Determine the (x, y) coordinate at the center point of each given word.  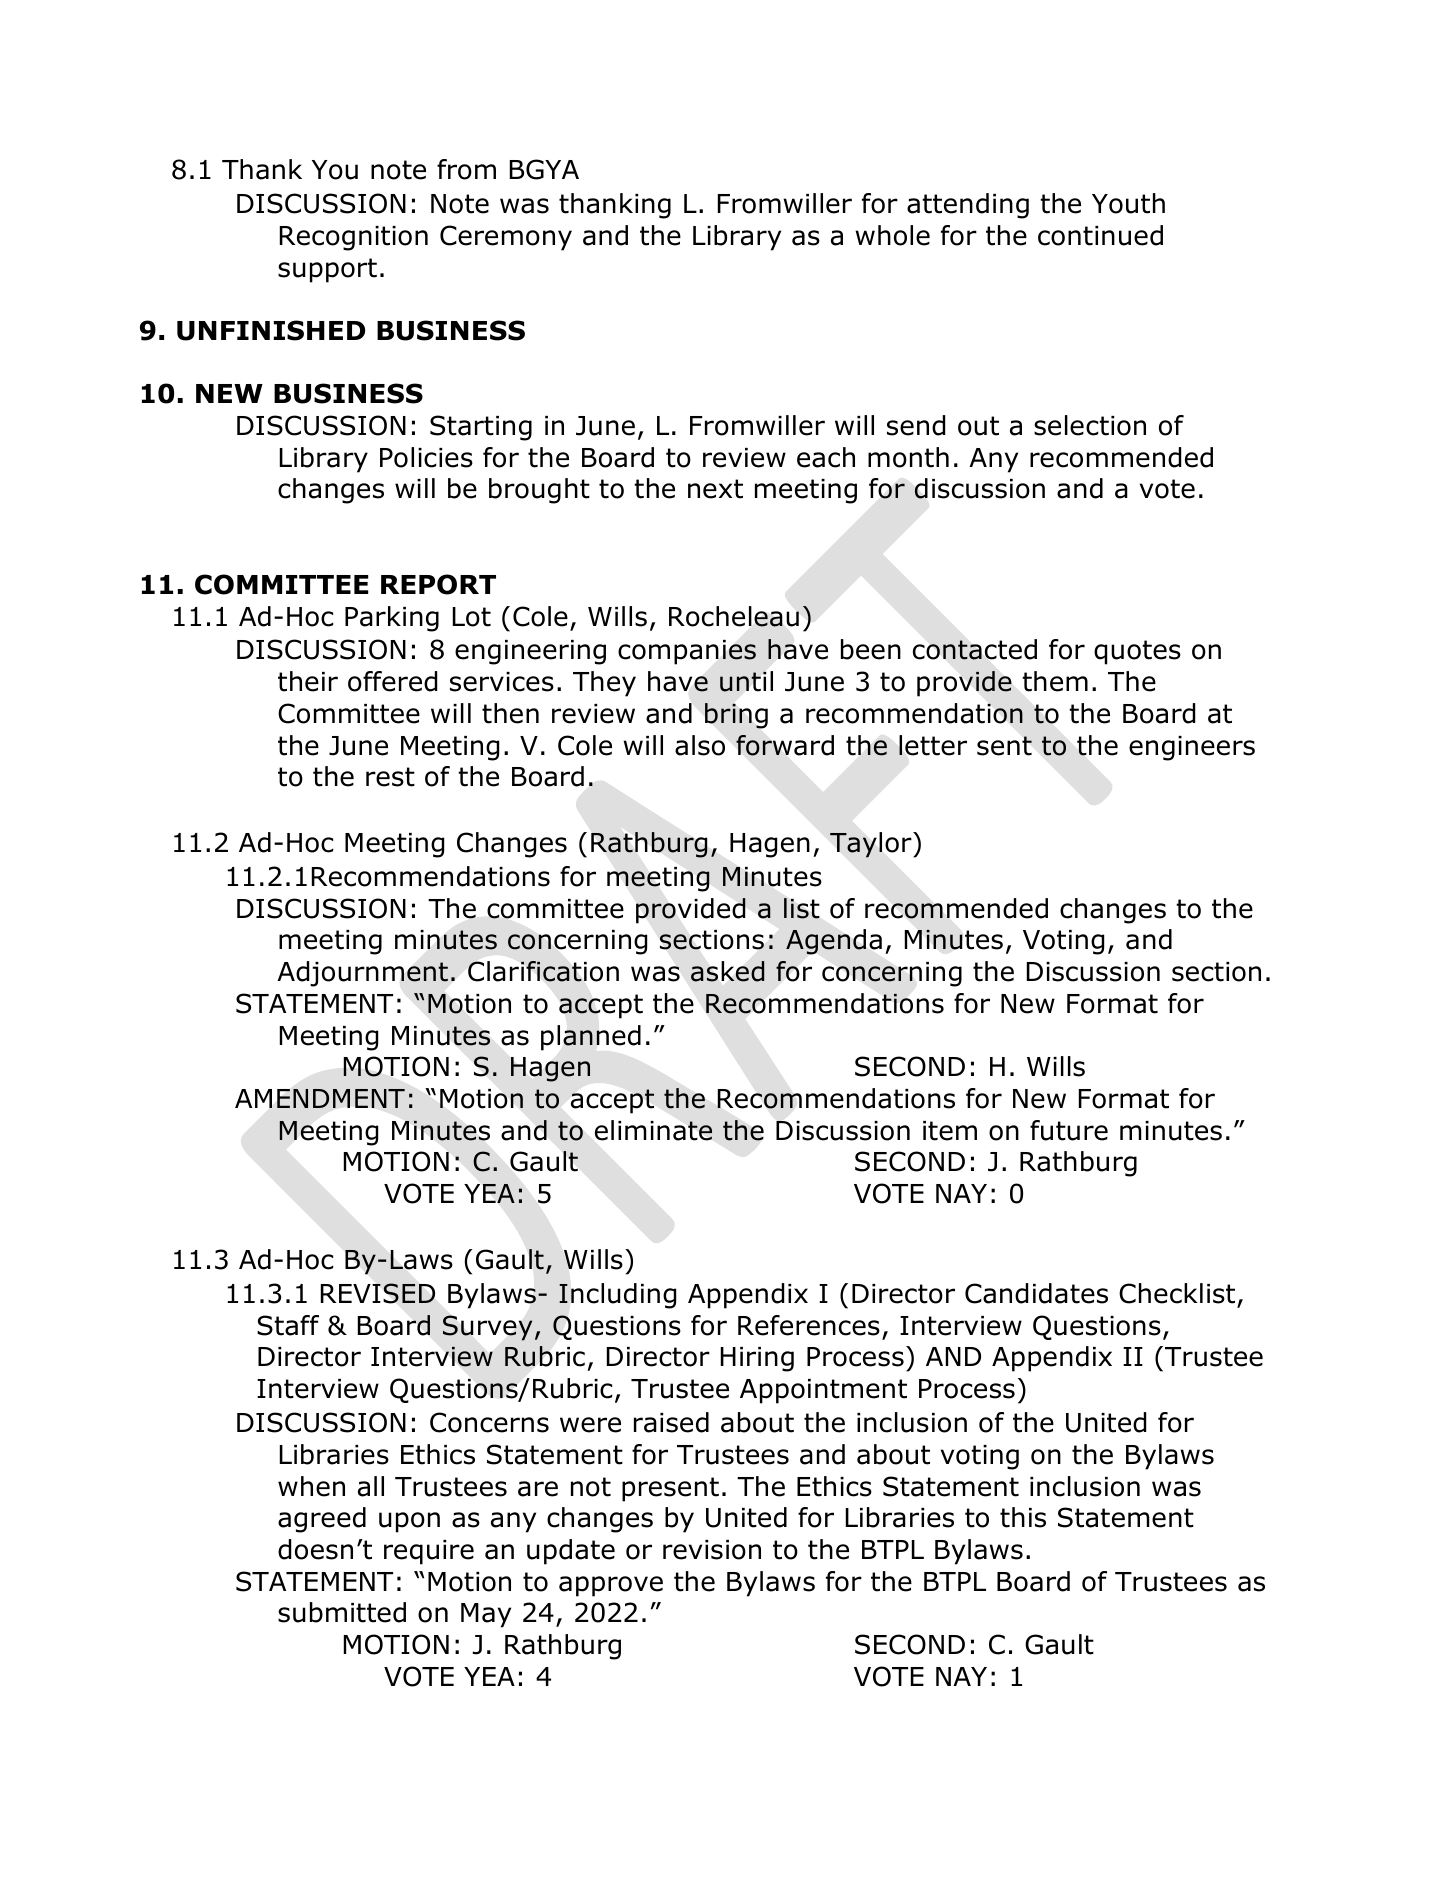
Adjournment (362, 974)
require (429, 1552)
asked (727, 971)
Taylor (872, 845)
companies (687, 652)
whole (892, 235)
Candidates (1036, 1293)
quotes (1137, 652)
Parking (392, 619)
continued (1100, 235)
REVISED (378, 1293)
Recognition (354, 238)
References (809, 1325)
